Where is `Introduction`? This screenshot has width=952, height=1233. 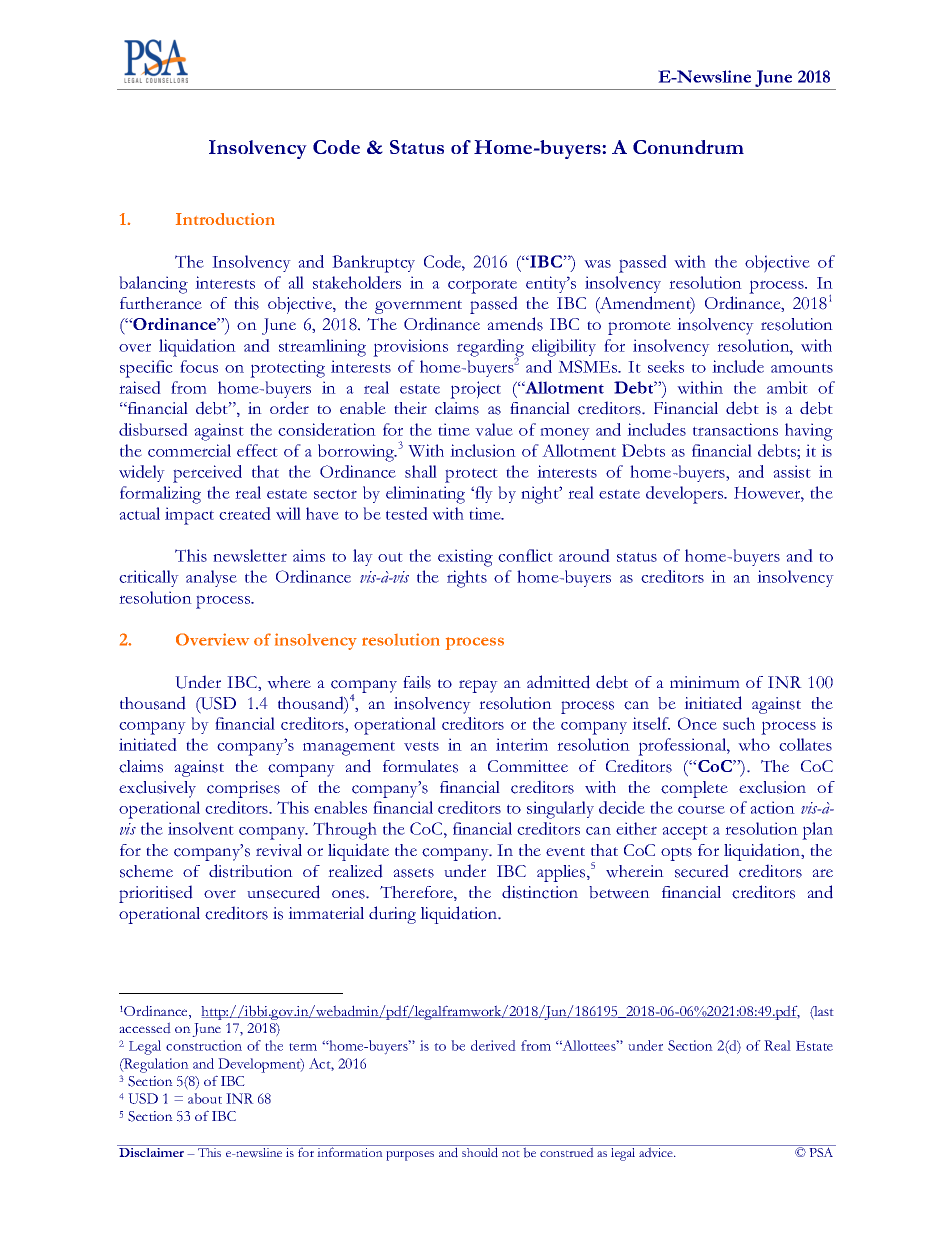
Introduction is located at coordinates (225, 219).
